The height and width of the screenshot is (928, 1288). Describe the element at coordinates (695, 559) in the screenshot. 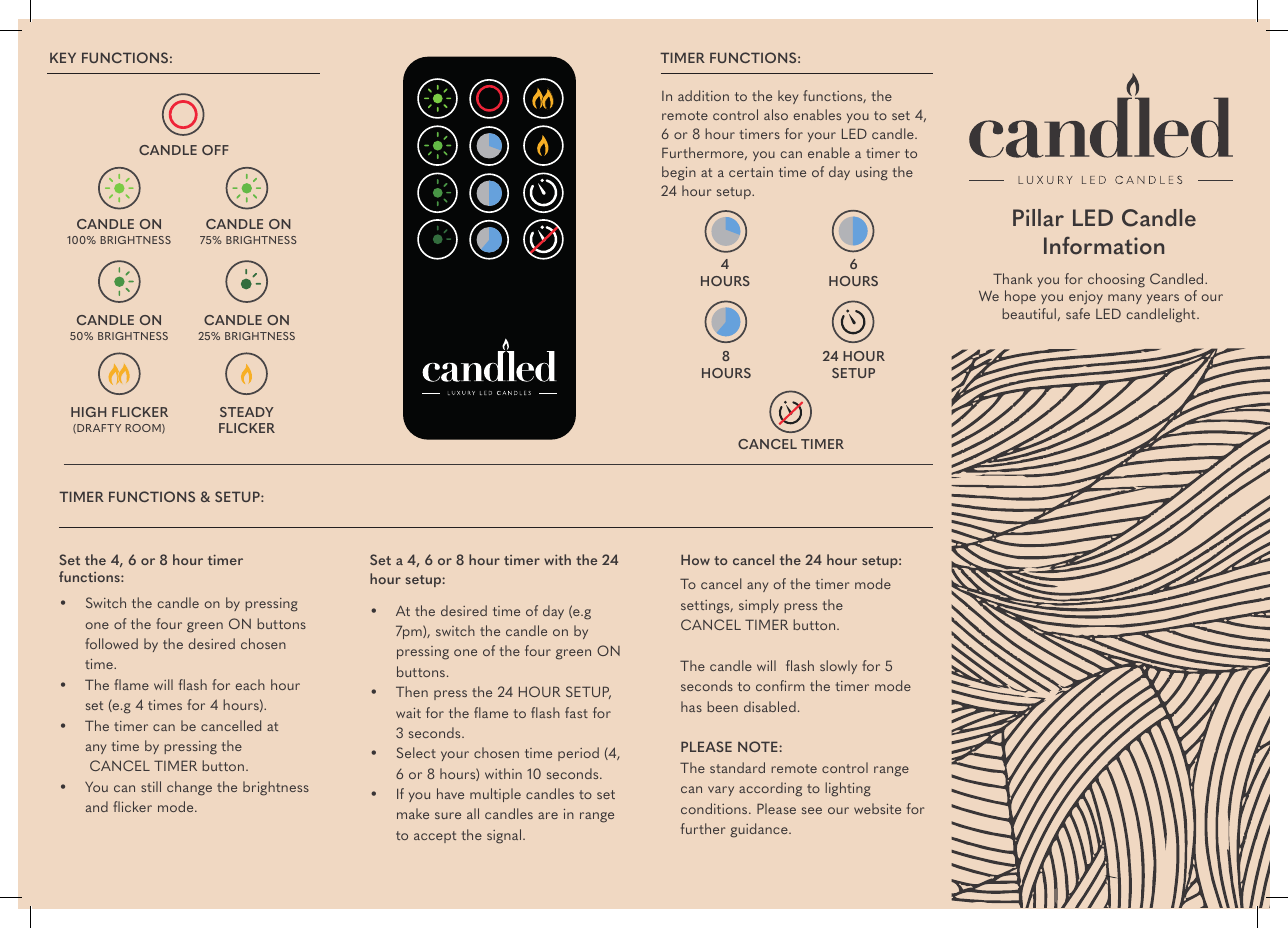

I see `How` at that location.
